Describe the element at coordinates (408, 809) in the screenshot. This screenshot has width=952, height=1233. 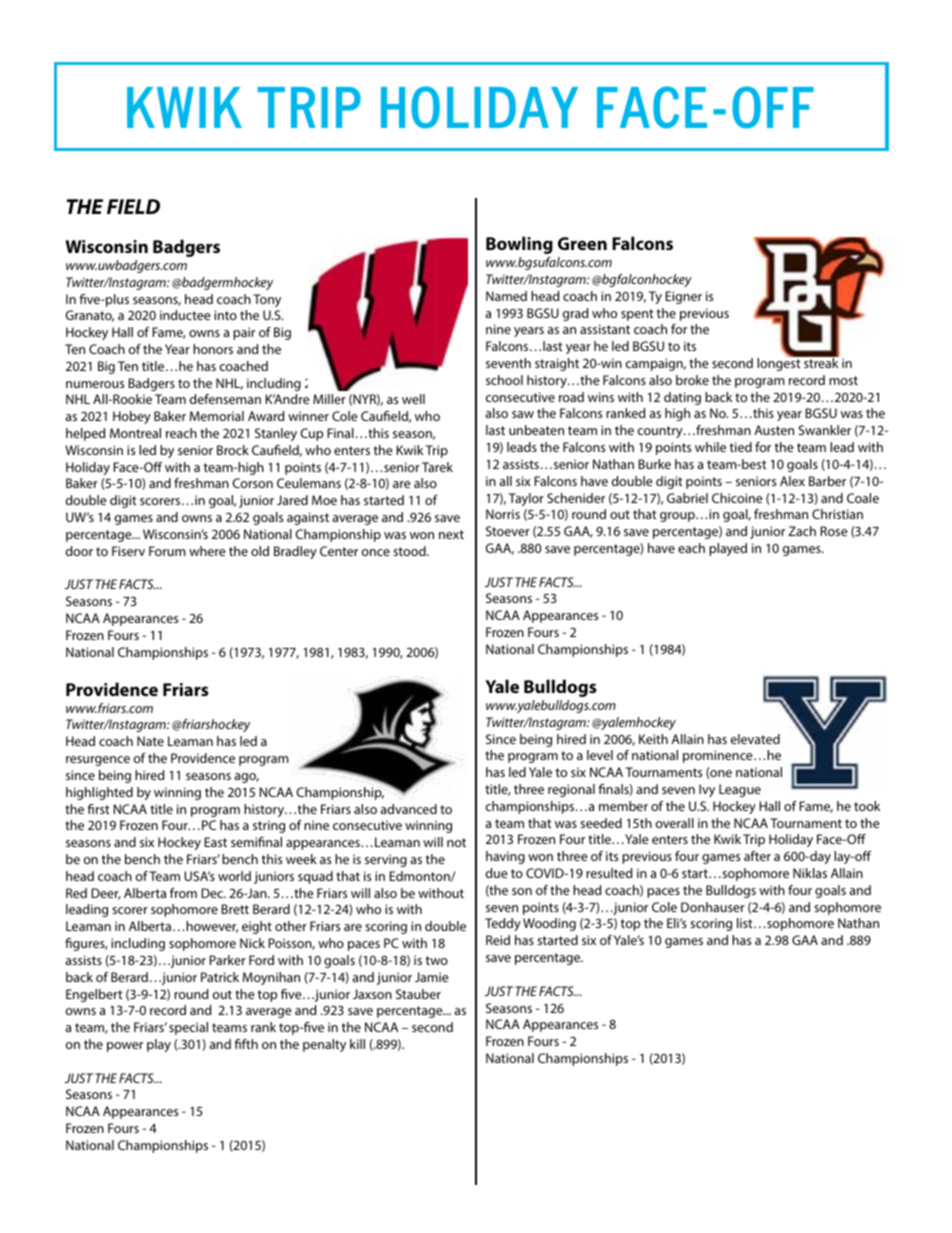
I see `advanced` at that location.
